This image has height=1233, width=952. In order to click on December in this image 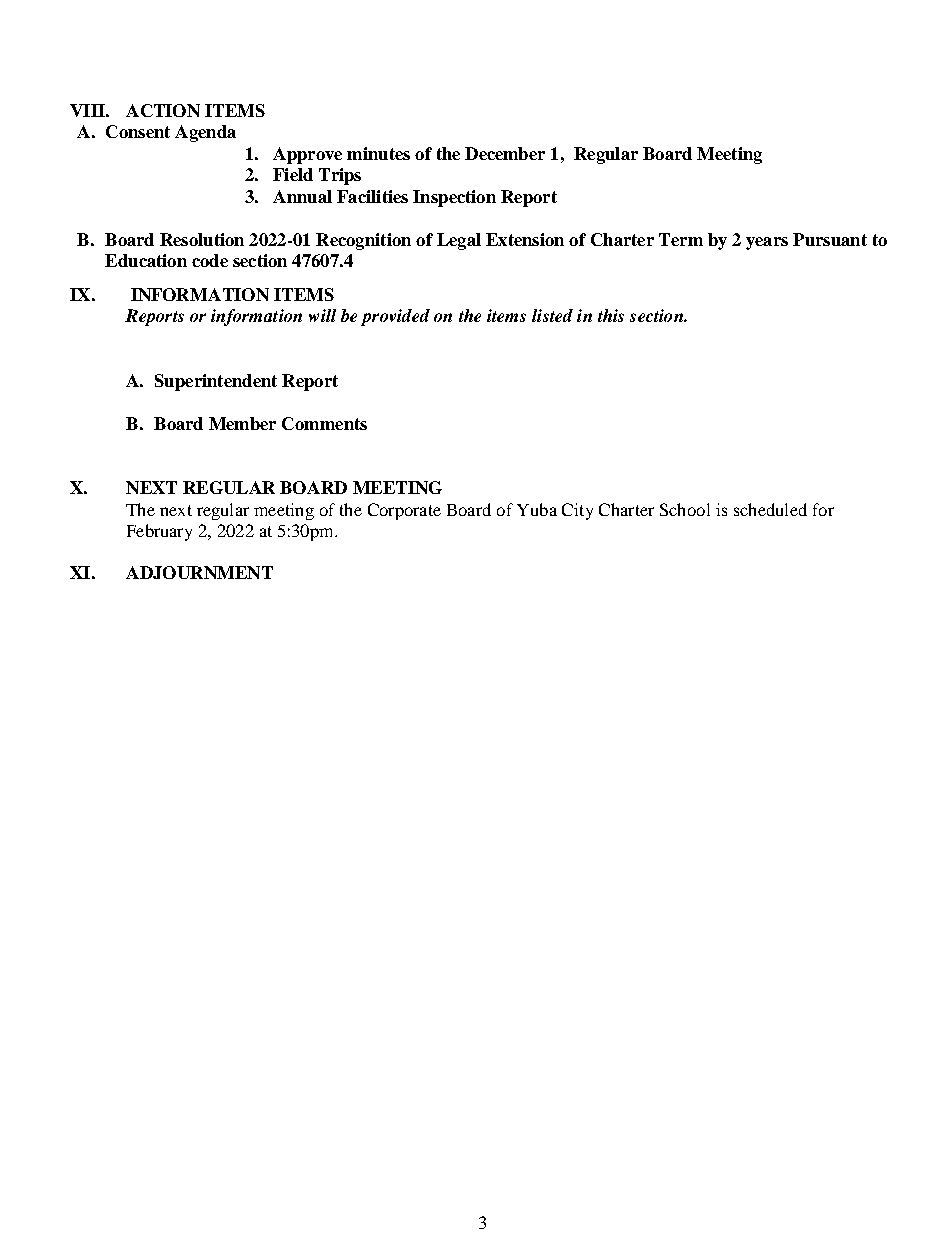, I will do `click(505, 153)`.
